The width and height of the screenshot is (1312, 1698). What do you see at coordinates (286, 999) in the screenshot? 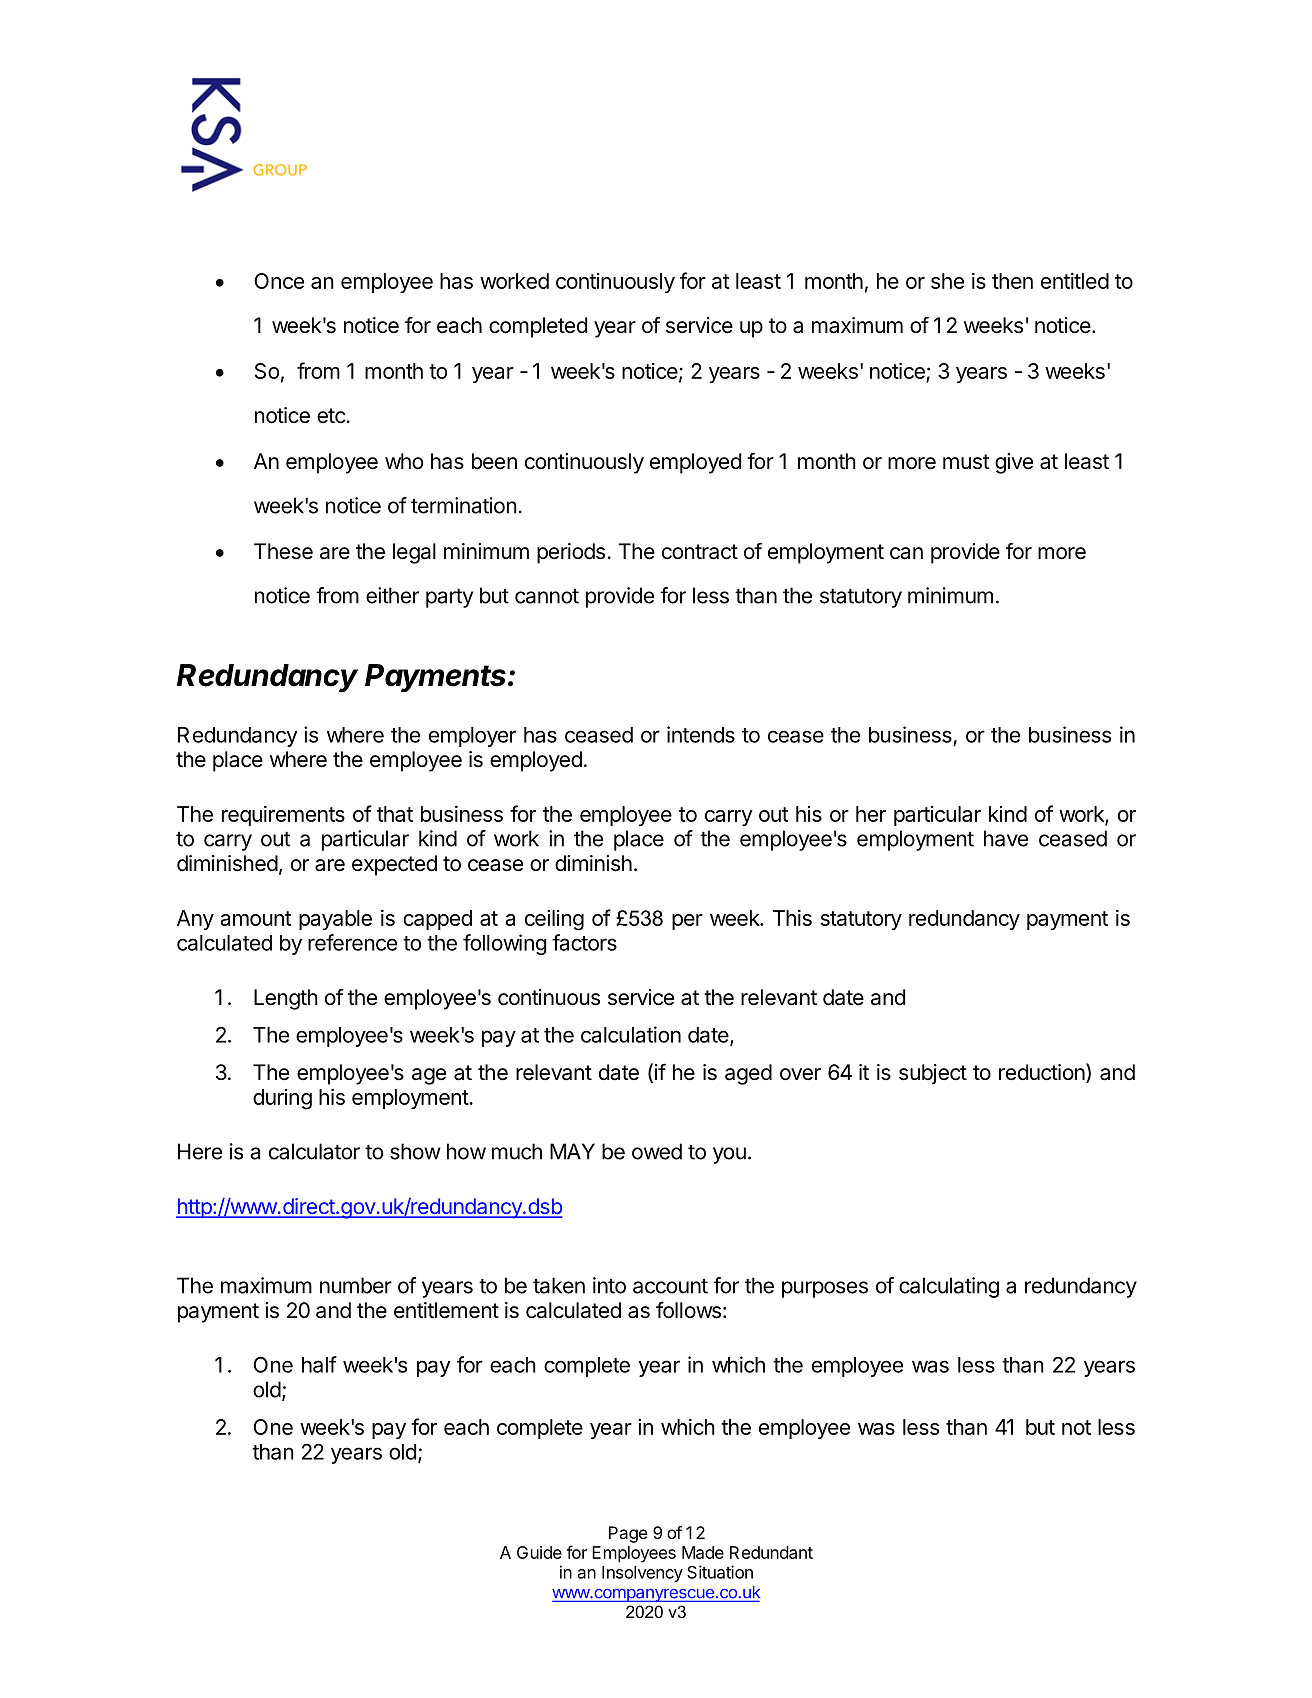
I see `Length` at bounding box center [286, 999].
